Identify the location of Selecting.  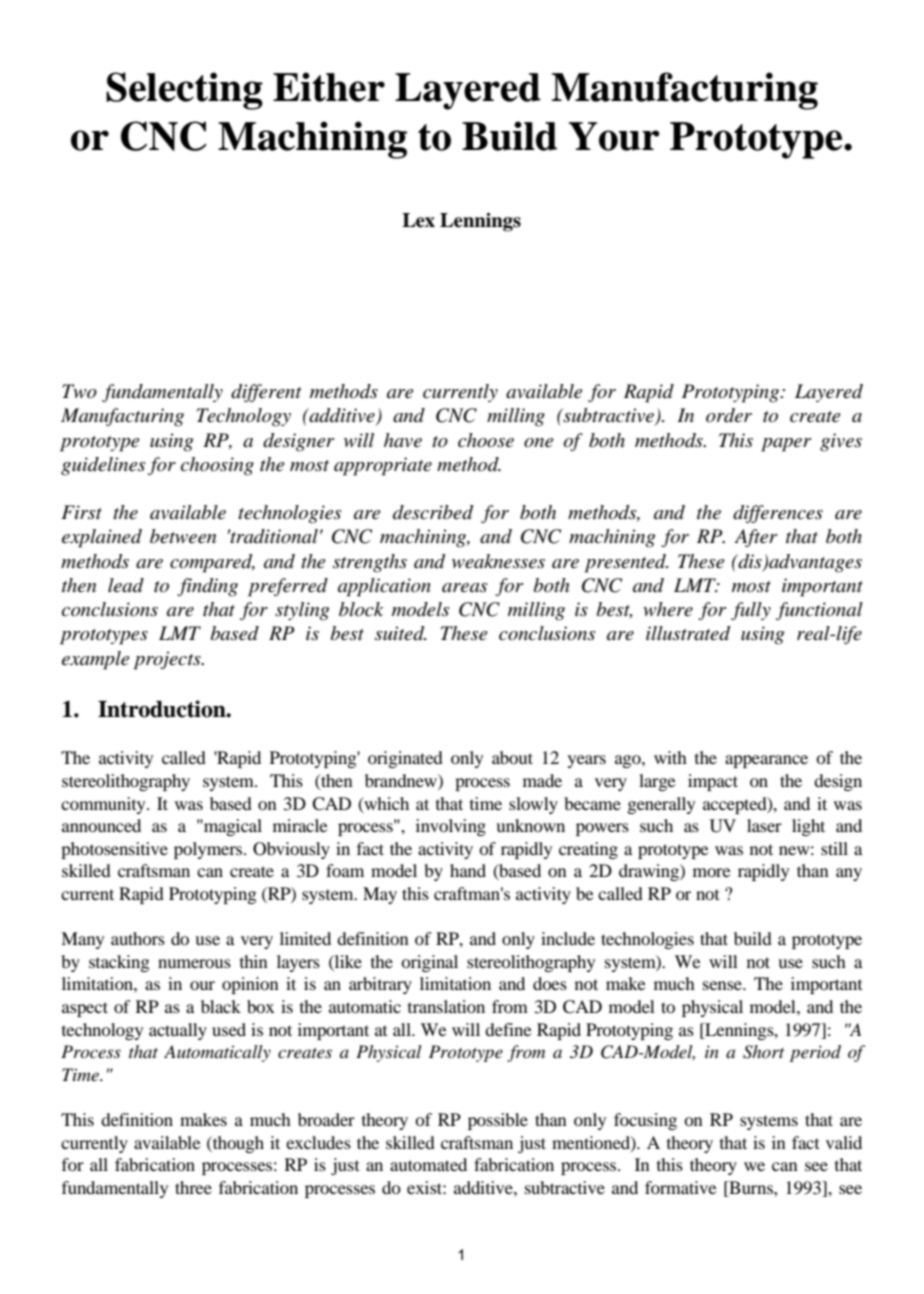
(184, 91).
